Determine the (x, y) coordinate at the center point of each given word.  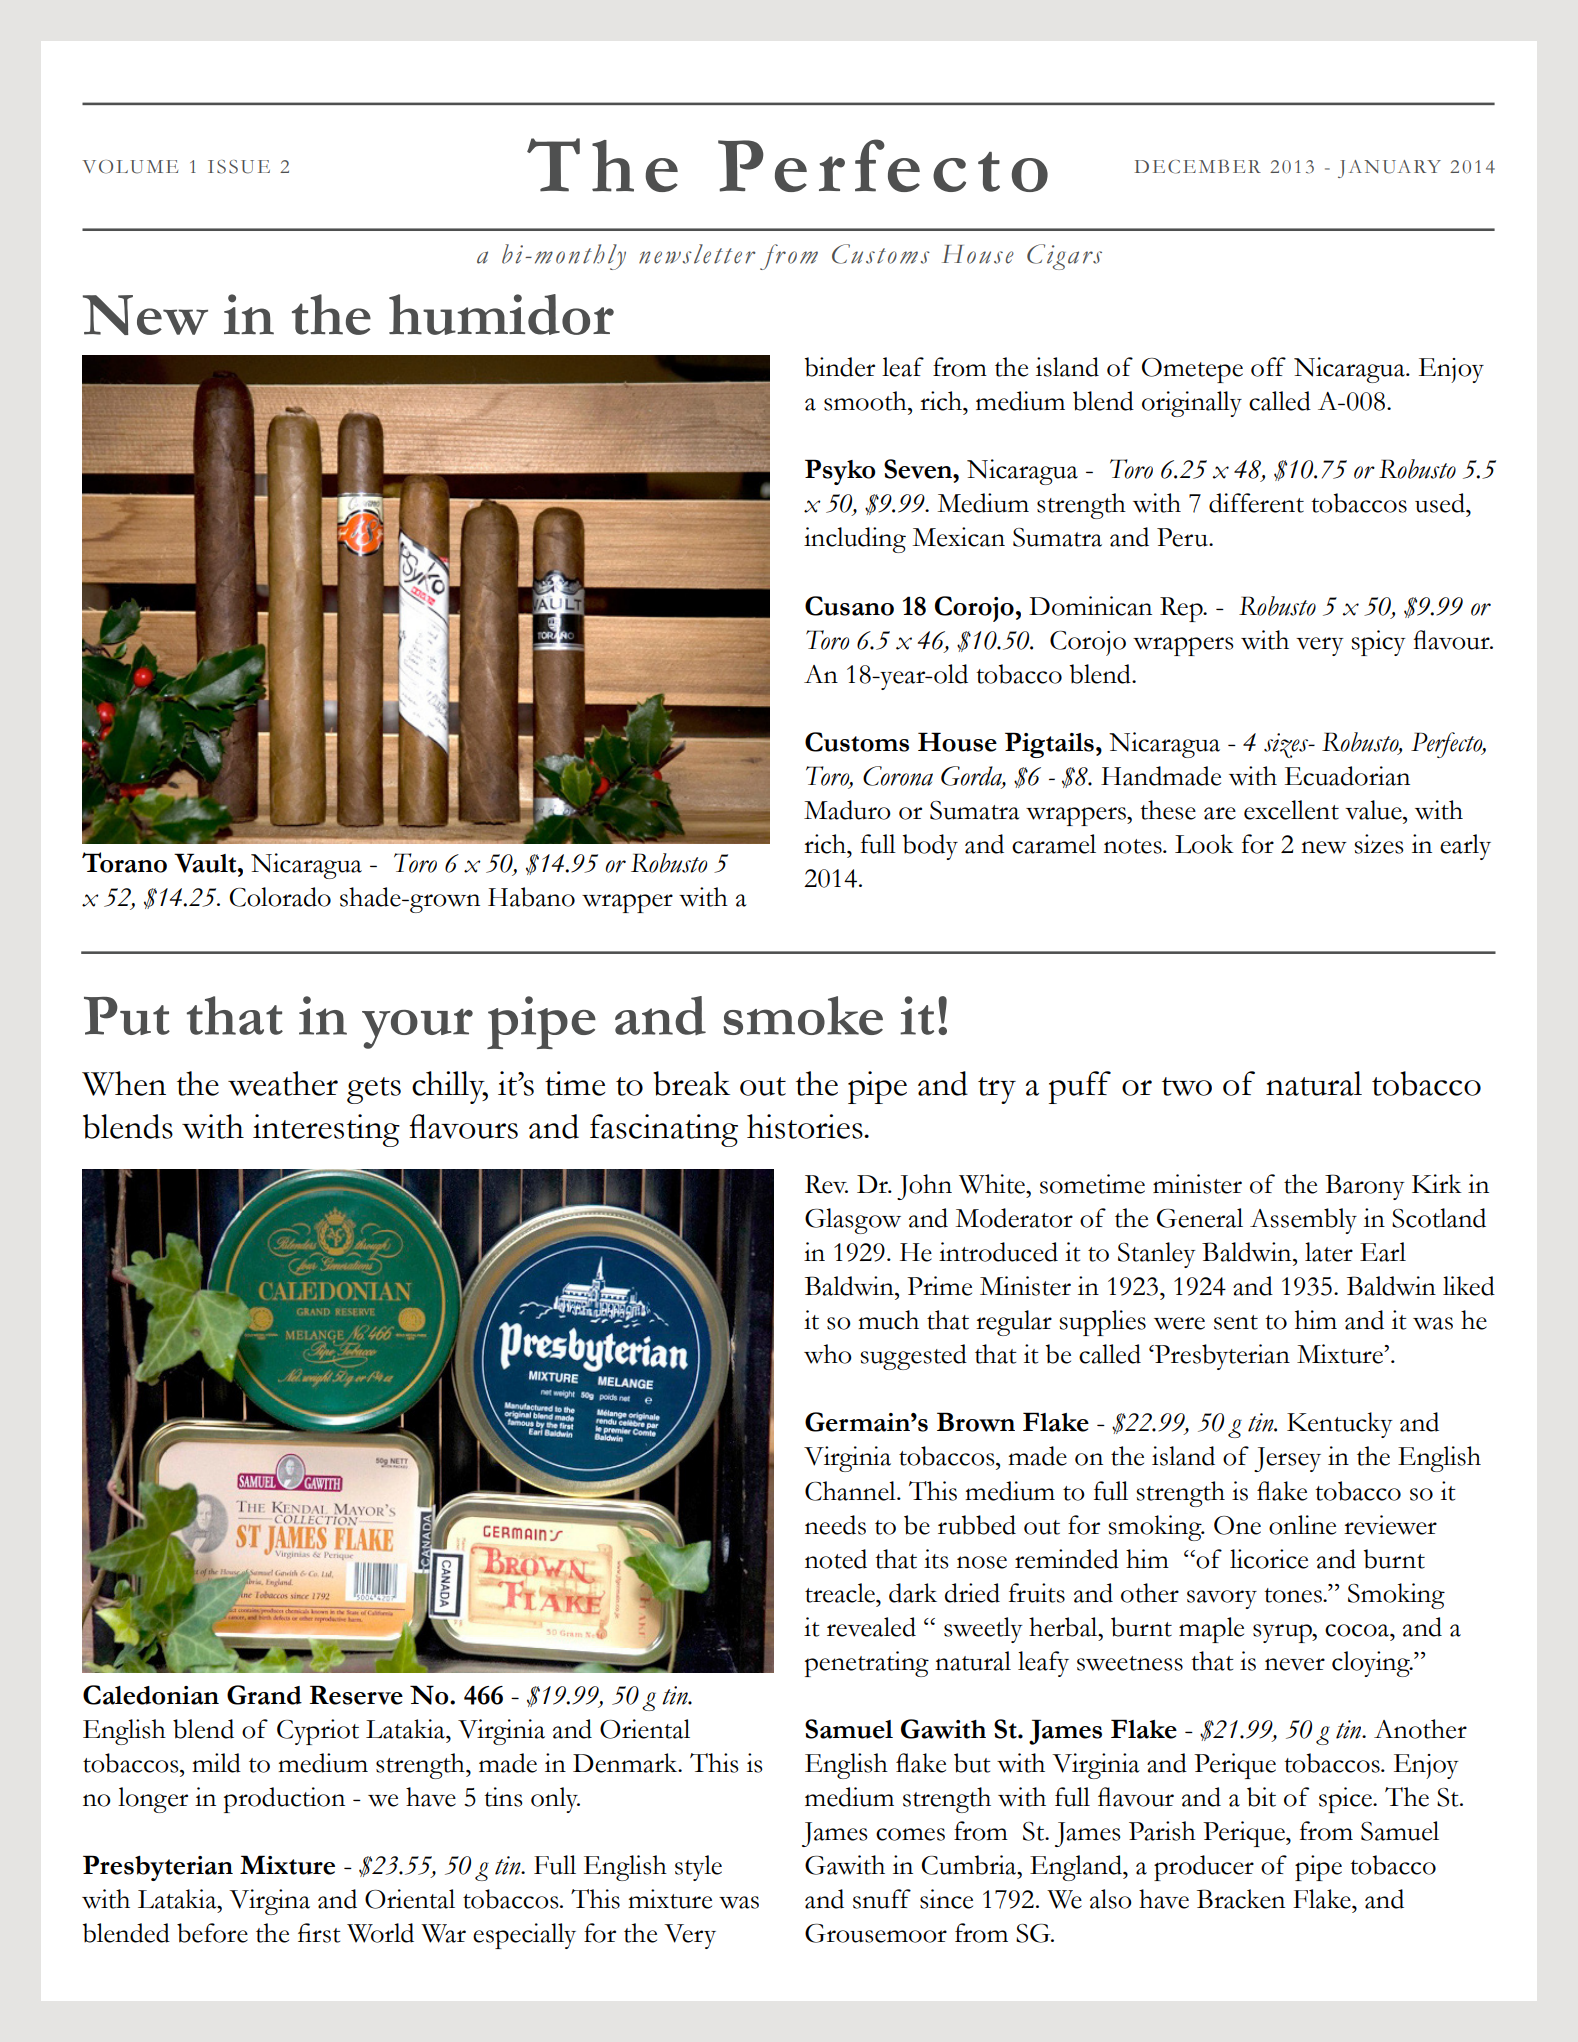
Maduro (847, 810)
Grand (264, 1695)
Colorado (280, 897)
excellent (1291, 810)
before (212, 1933)
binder (839, 367)
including (855, 540)
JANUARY (1389, 169)
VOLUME (130, 167)
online (1302, 1525)
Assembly (1303, 1221)
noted (836, 1559)
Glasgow (853, 1221)
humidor (501, 314)
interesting (326, 1130)
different (1256, 503)
